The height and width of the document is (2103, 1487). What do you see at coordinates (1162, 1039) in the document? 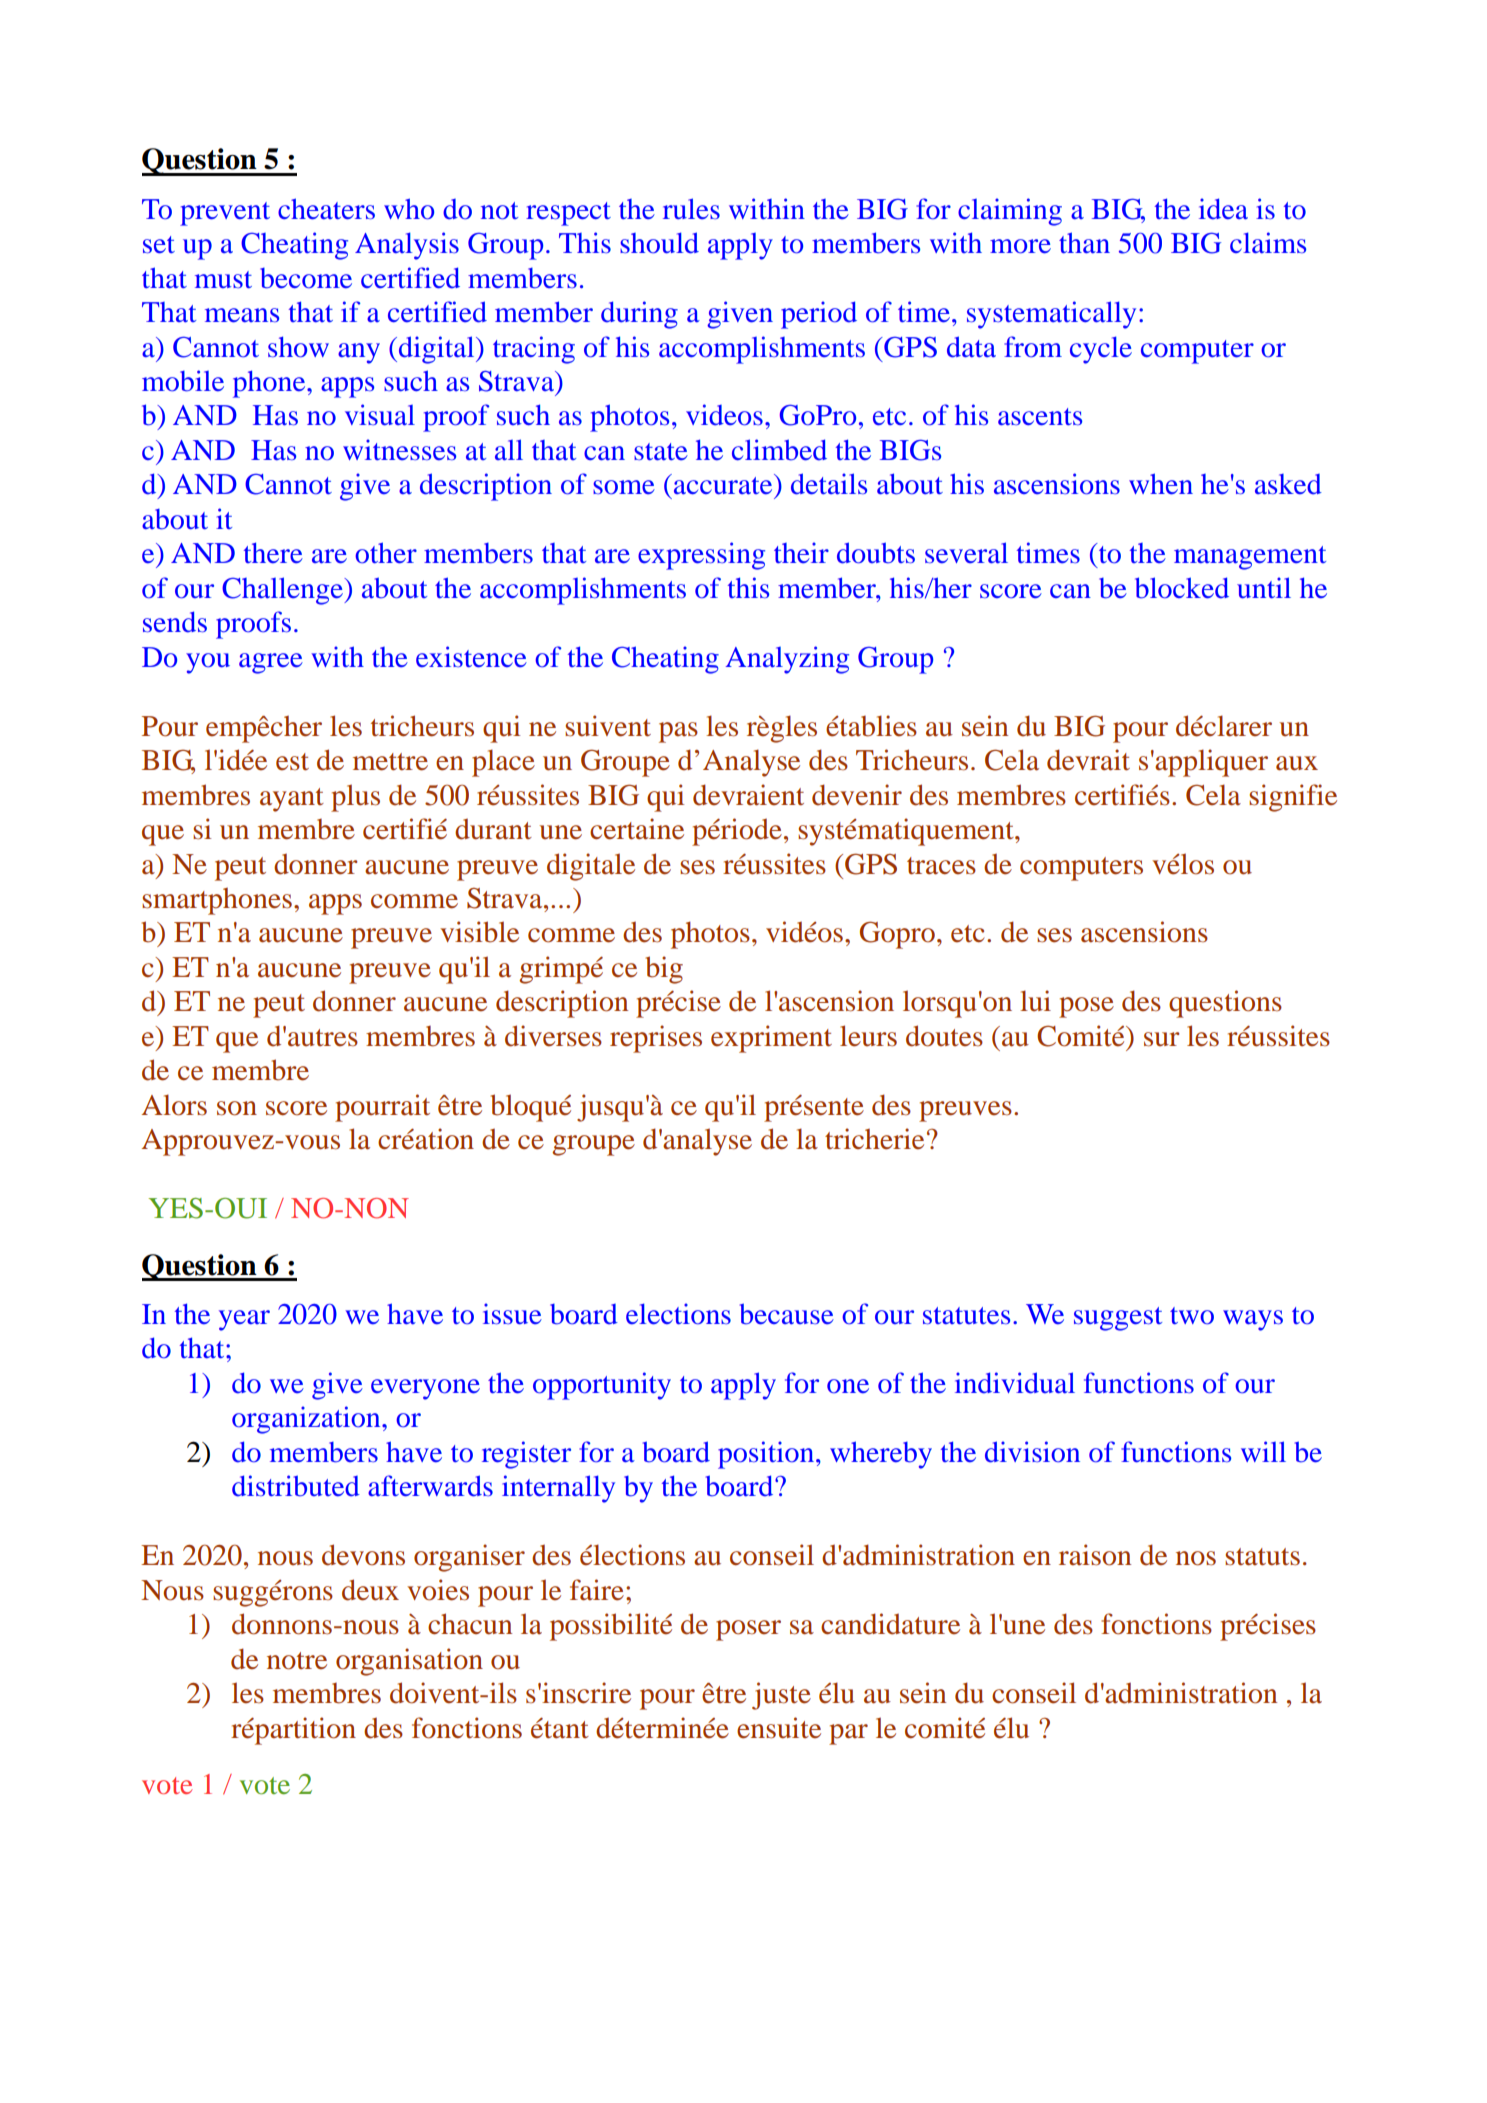
I see `sur` at bounding box center [1162, 1039].
